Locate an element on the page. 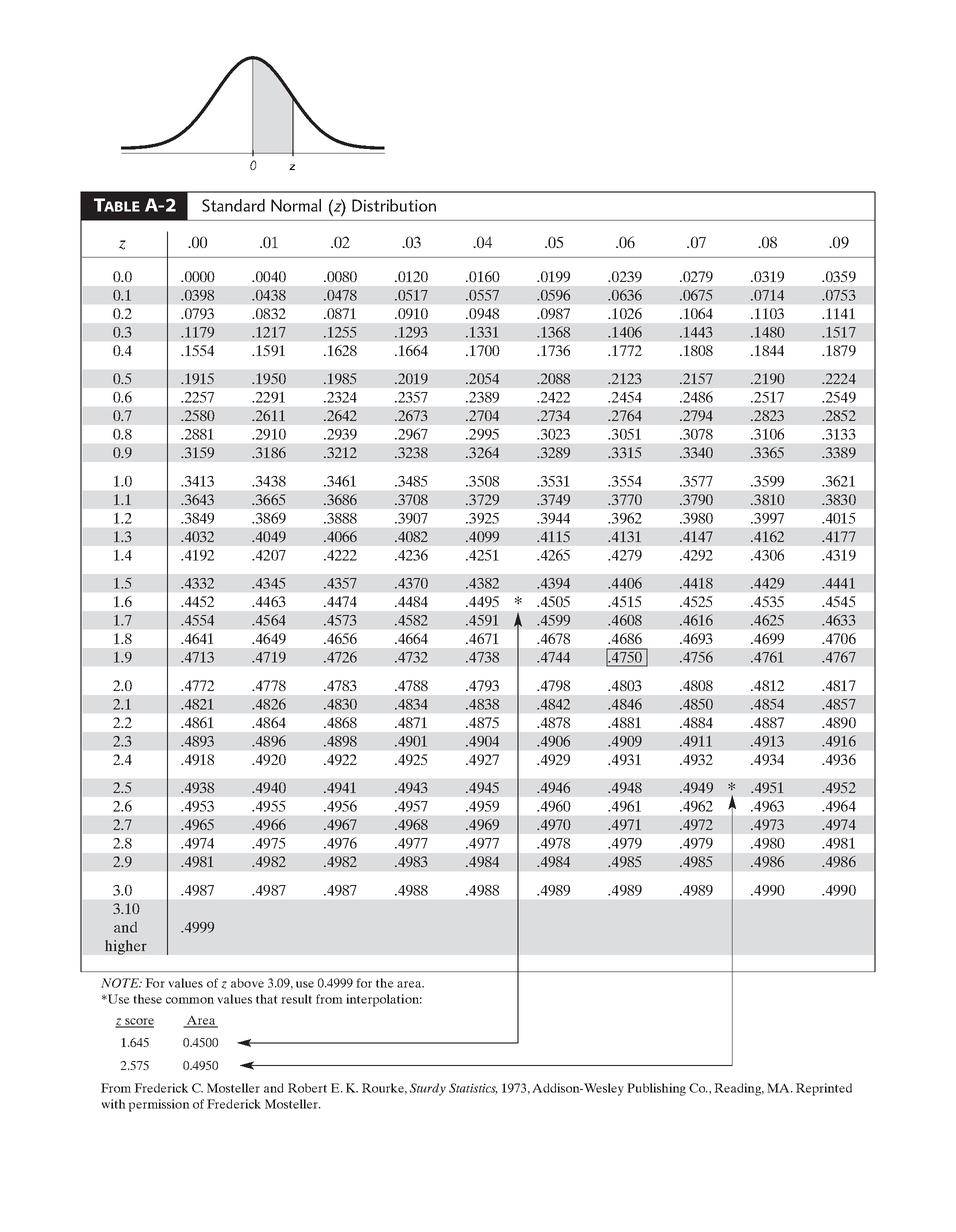 The height and width of the document is (1232, 956). Sturdy is located at coordinates (428, 1089).
